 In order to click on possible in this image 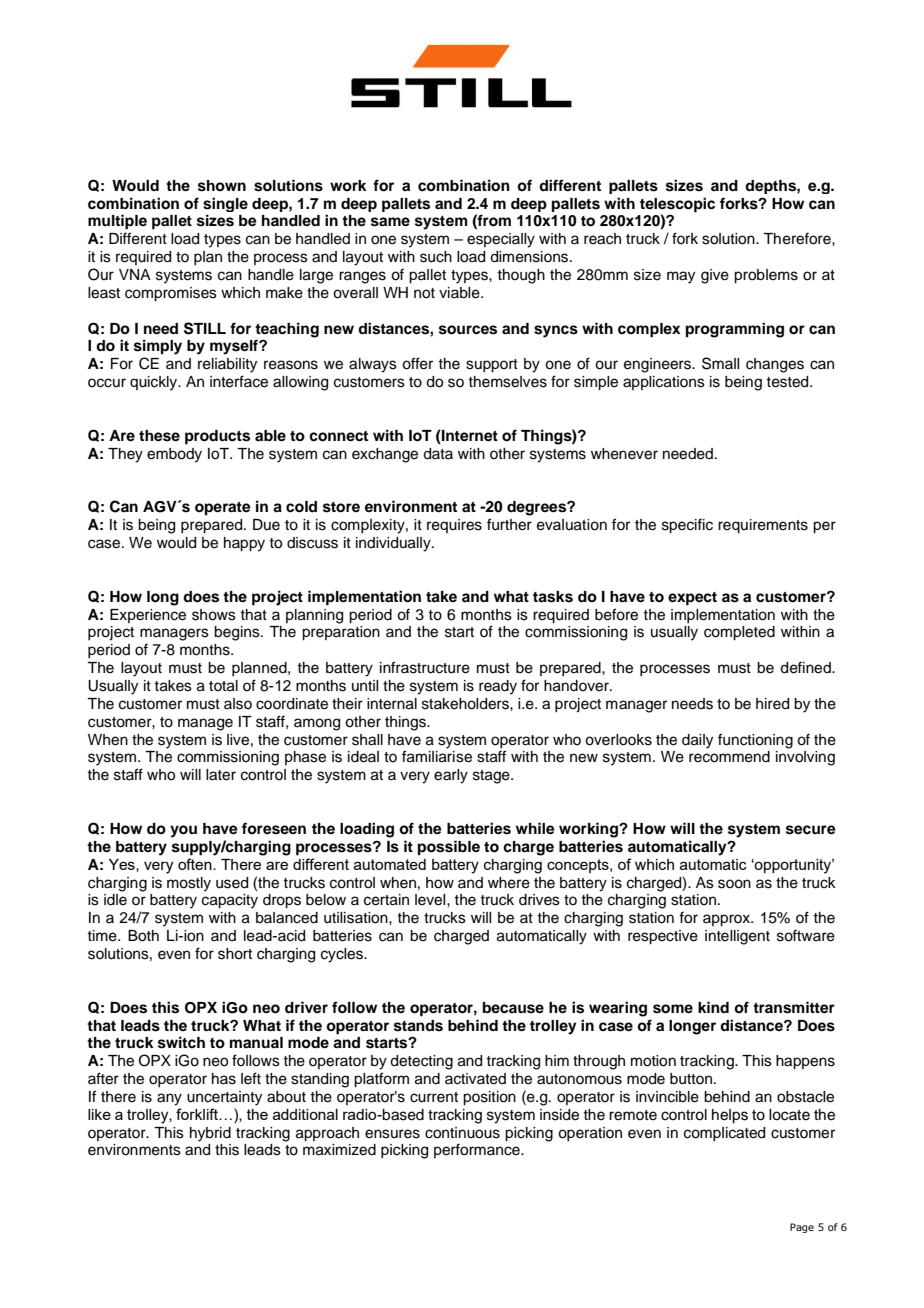, I will do `click(449, 848)`.
